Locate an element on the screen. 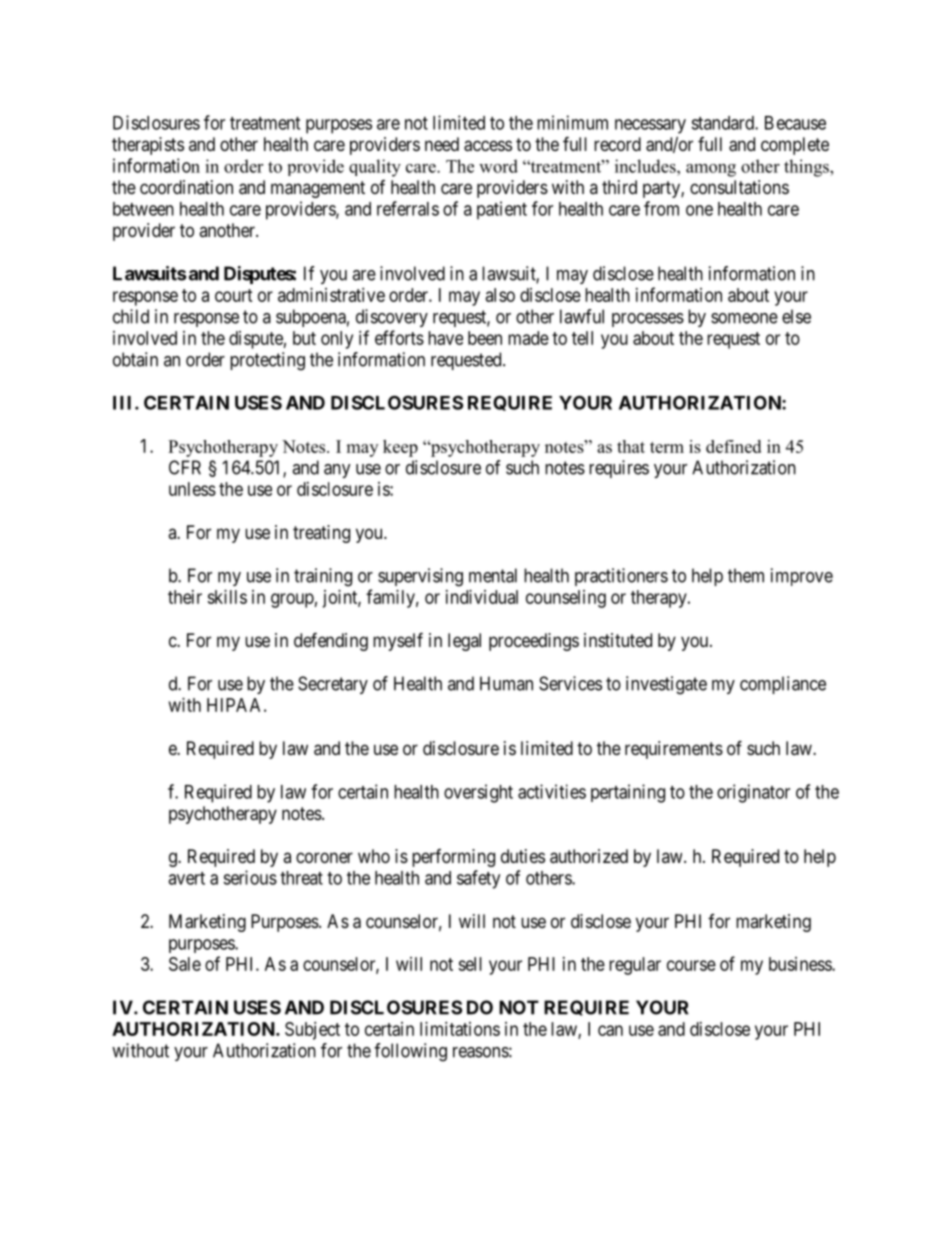 The height and width of the screenshot is (1233, 952). keep is located at coordinates (400, 448).
